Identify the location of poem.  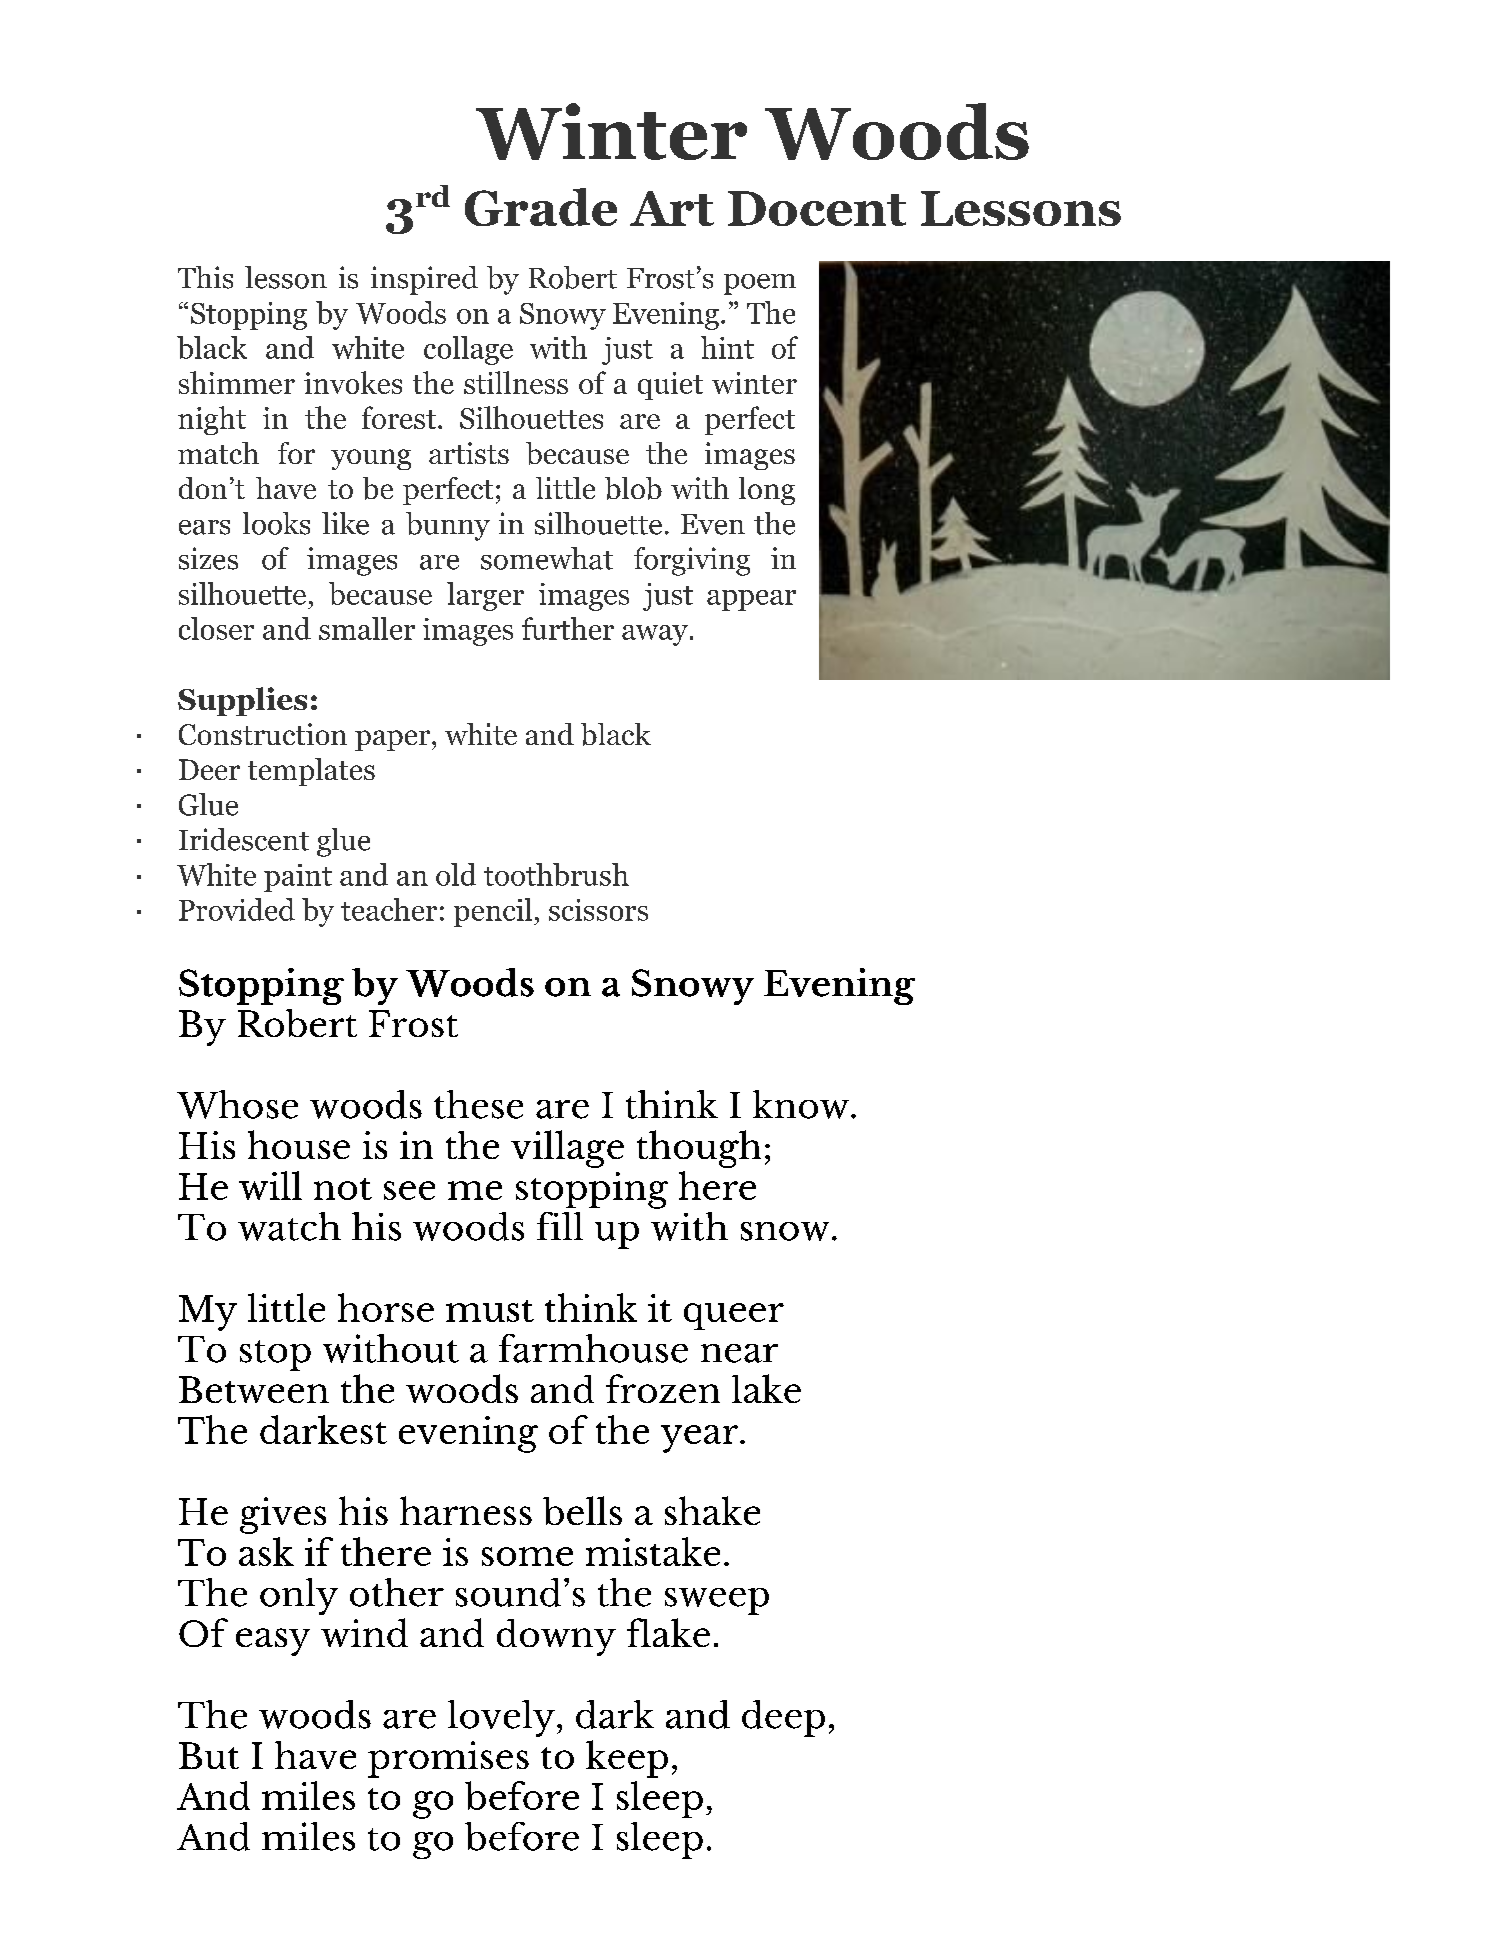
(760, 284).
